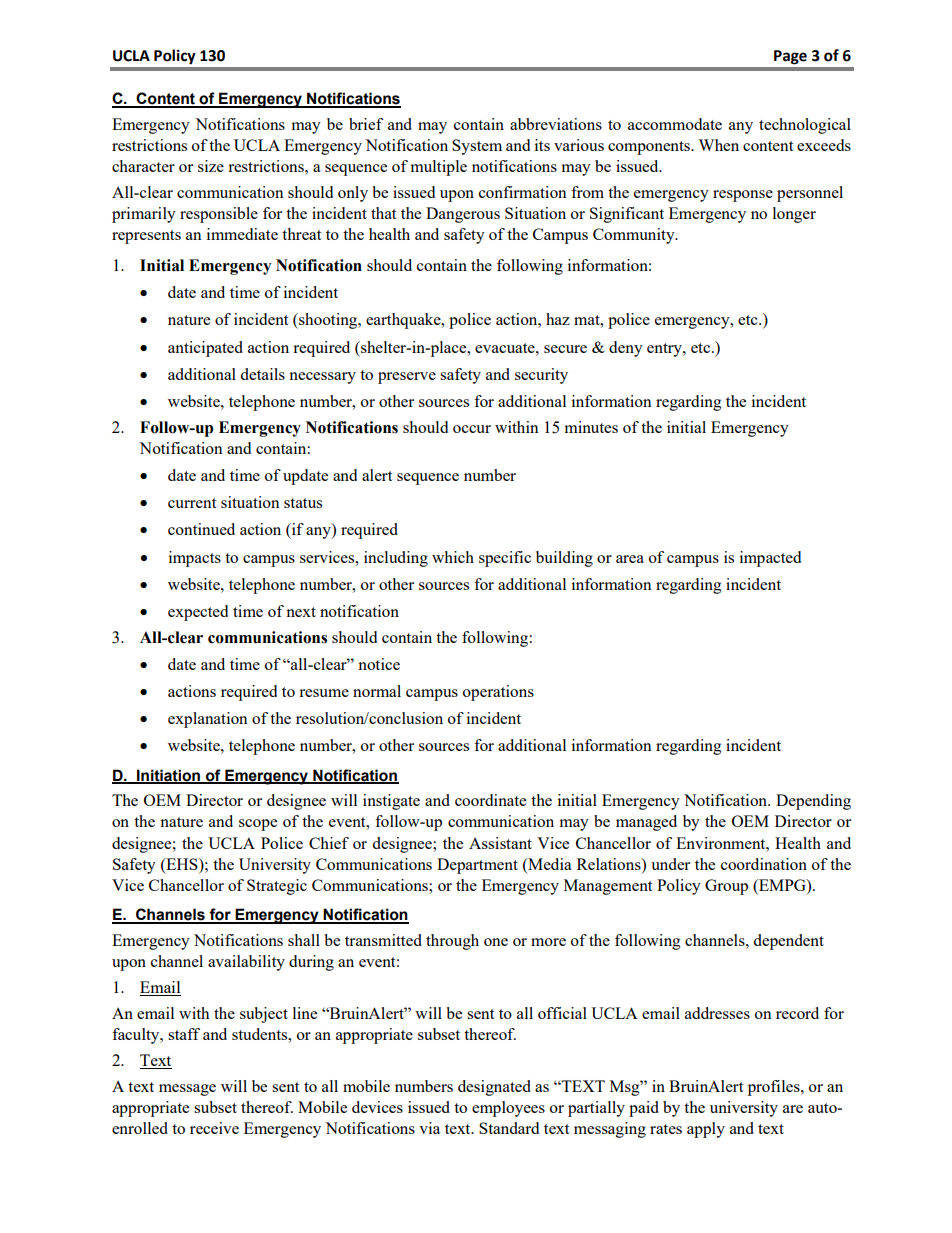 The image size is (952, 1233). What do you see at coordinates (813, 802) in the page?
I see `Depending` at bounding box center [813, 802].
